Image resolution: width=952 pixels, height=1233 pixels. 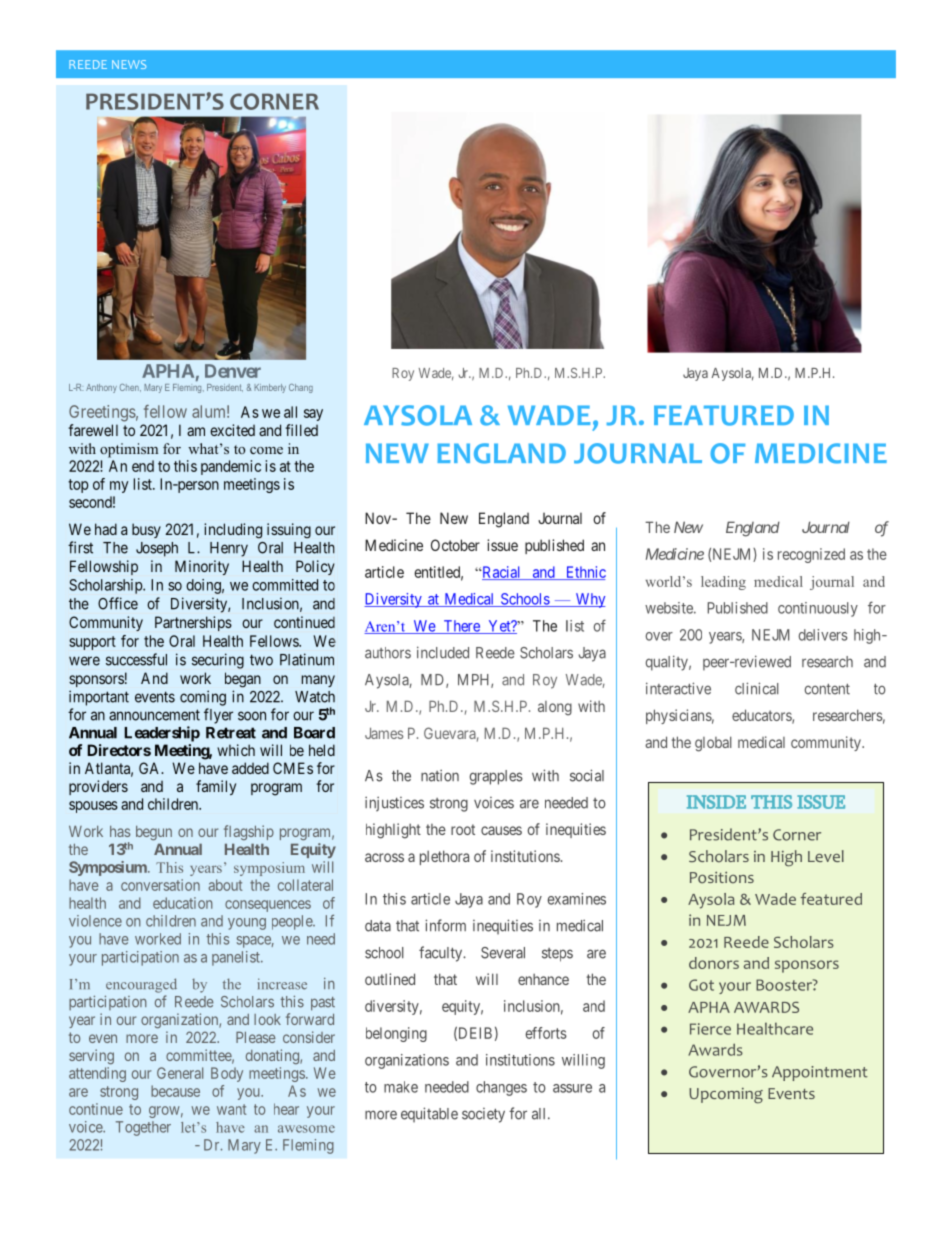 What do you see at coordinates (313, 415) in the screenshot?
I see `say` at bounding box center [313, 415].
